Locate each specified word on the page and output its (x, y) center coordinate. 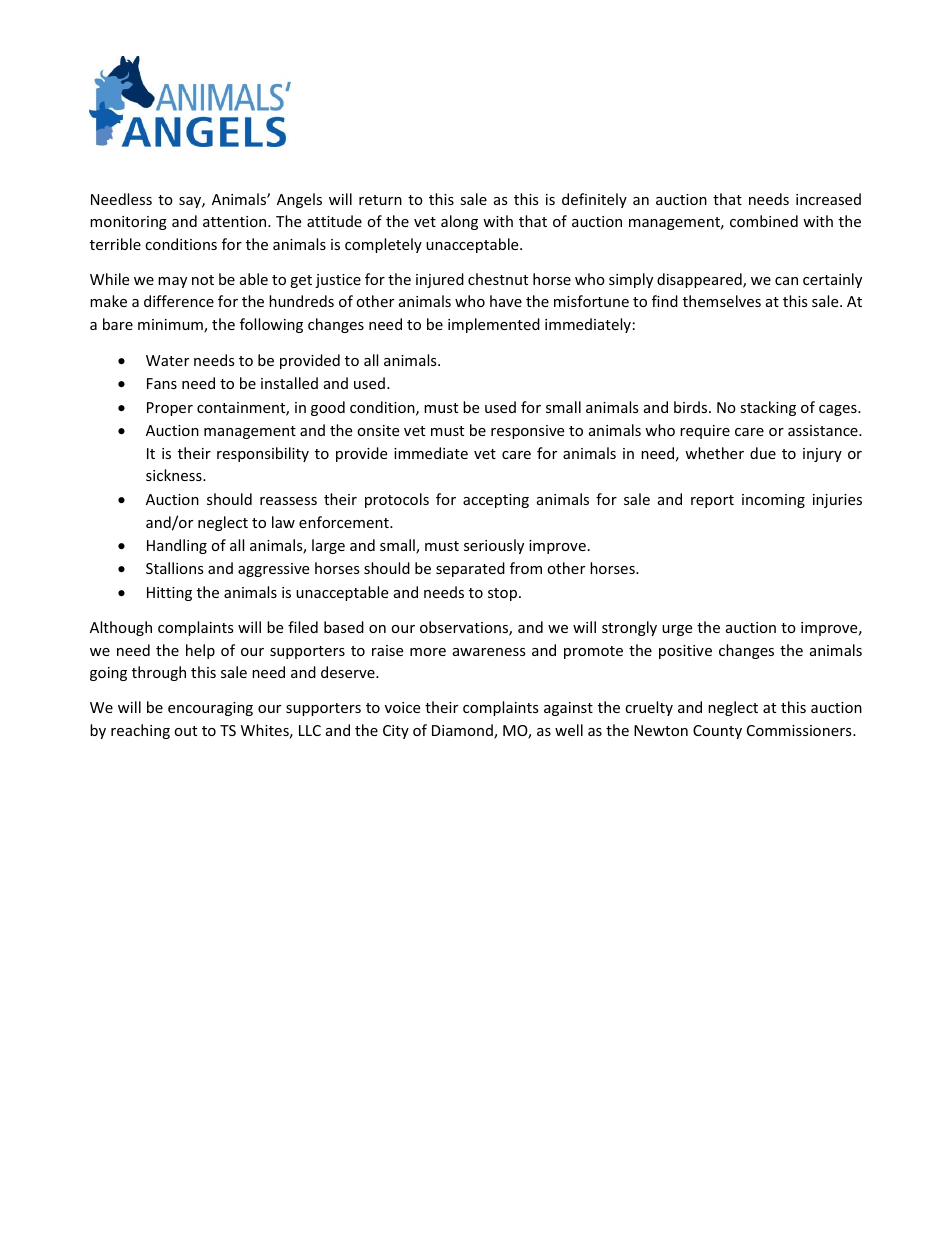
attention (236, 221)
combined (764, 221)
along (459, 222)
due (763, 453)
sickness (175, 475)
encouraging (210, 709)
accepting (496, 501)
